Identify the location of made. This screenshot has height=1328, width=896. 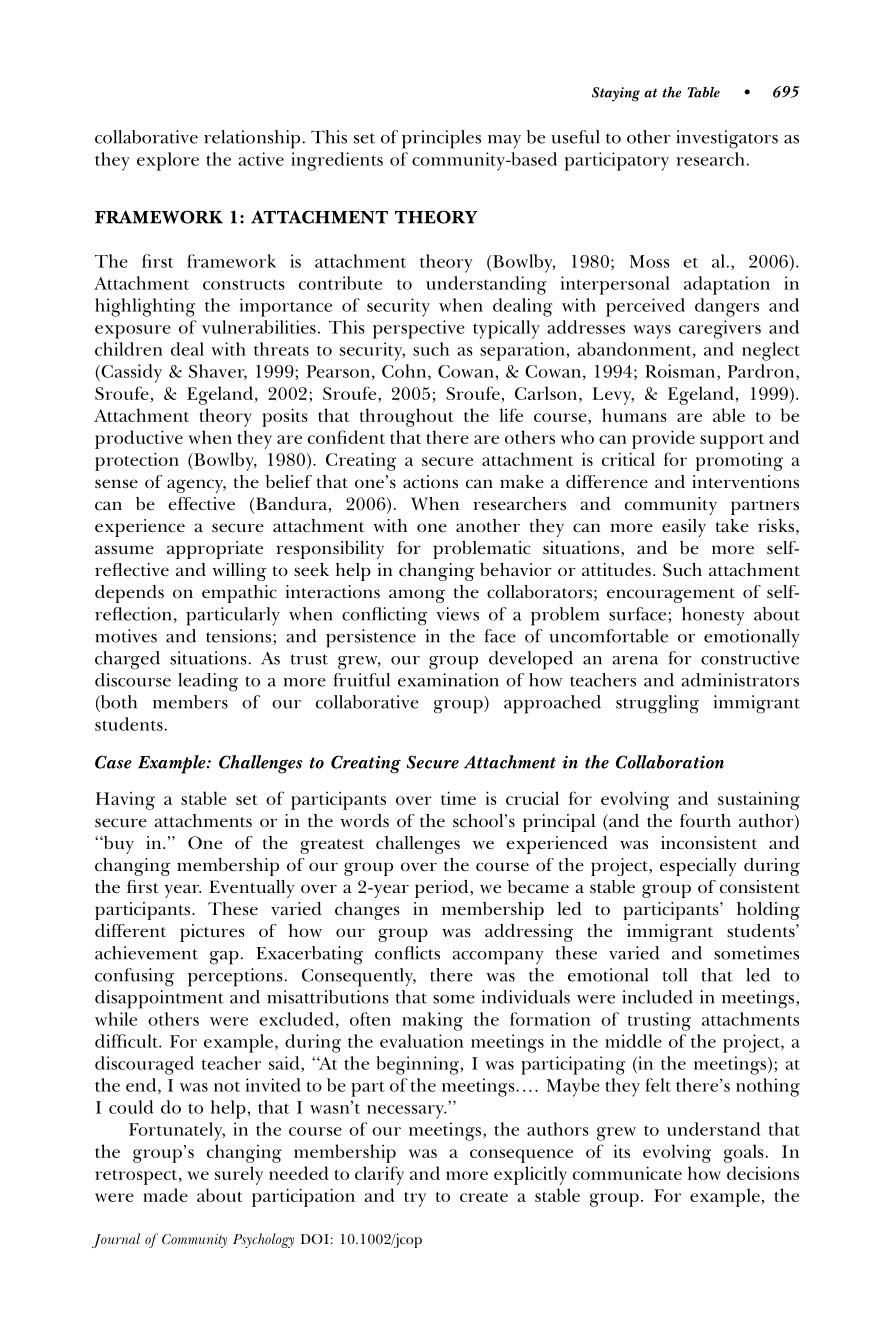
(165, 1195).
